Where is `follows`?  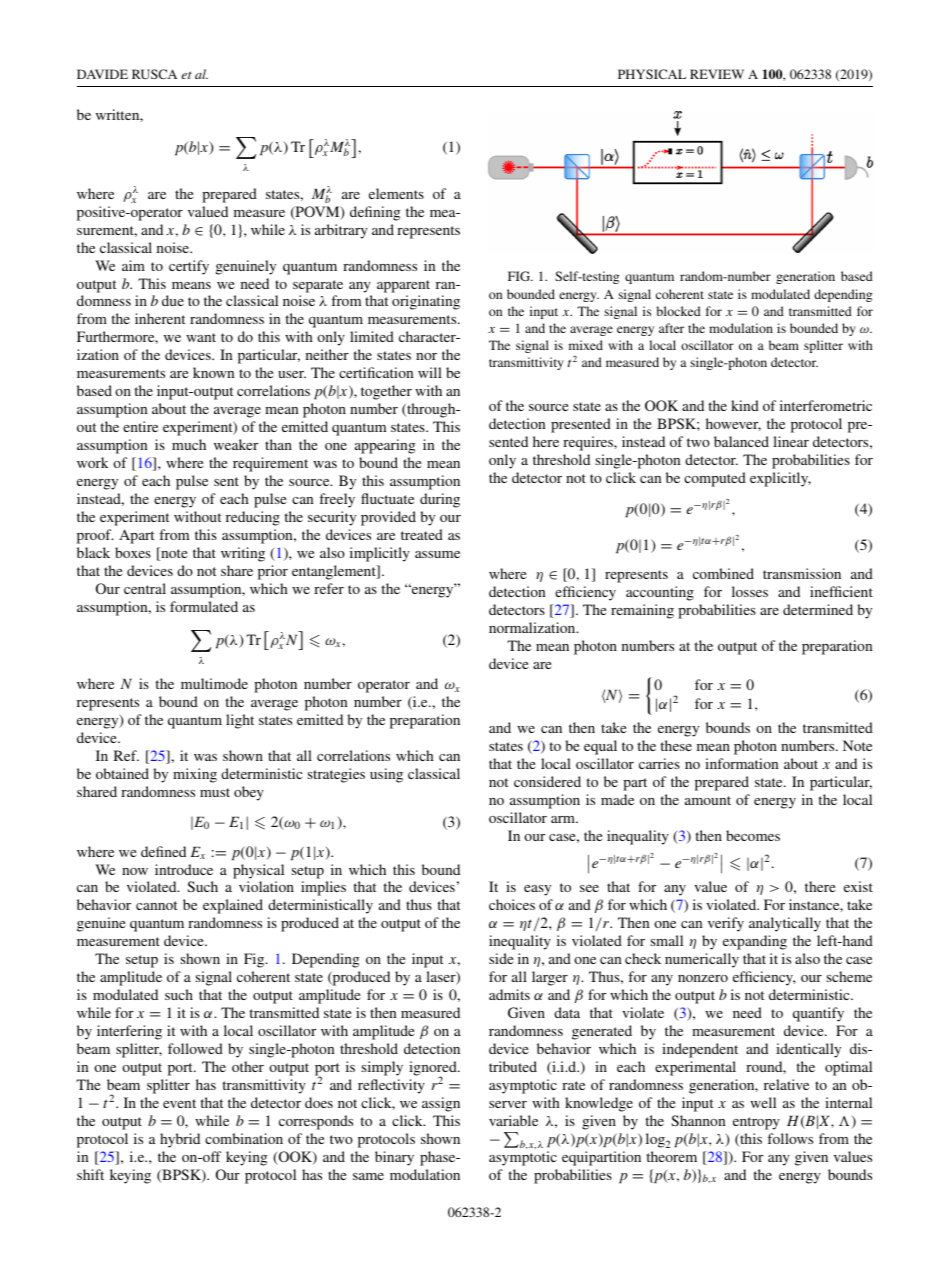 follows is located at coordinates (790, 1138).
